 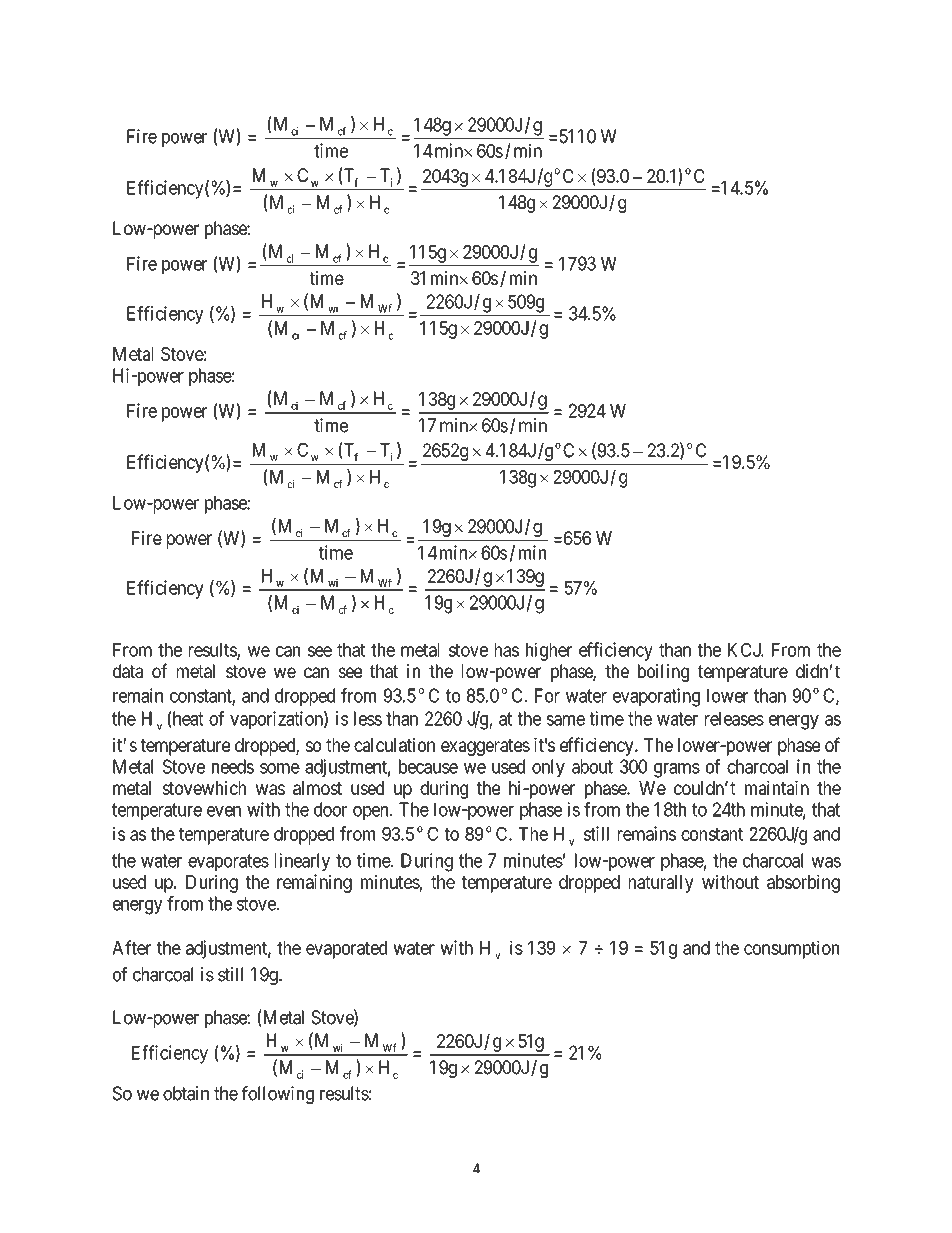 I want to click on data, so click(x=128, y=671).
